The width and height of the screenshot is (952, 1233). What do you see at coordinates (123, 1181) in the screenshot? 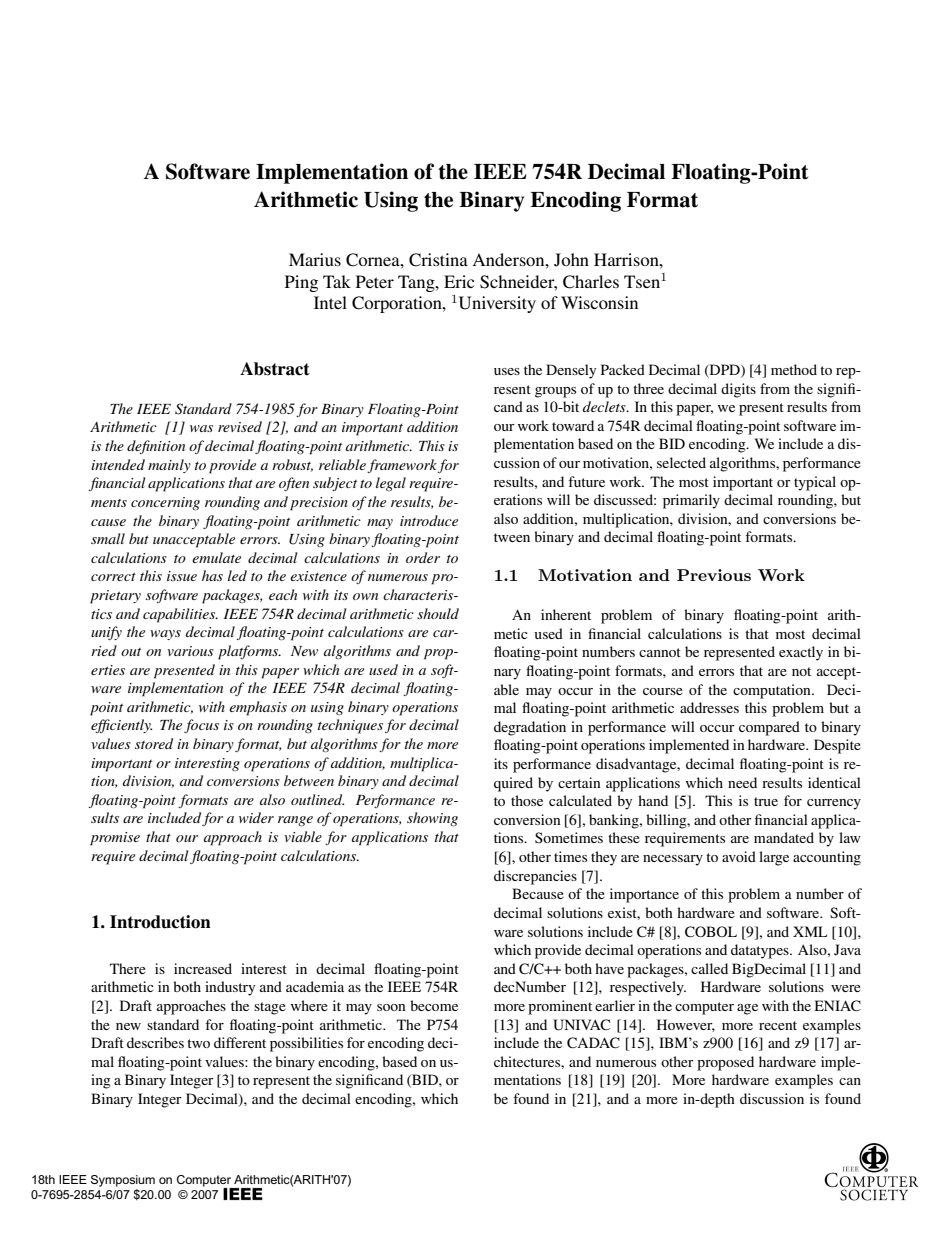
I see `Symposium` at bounding box center [123, 1181].
